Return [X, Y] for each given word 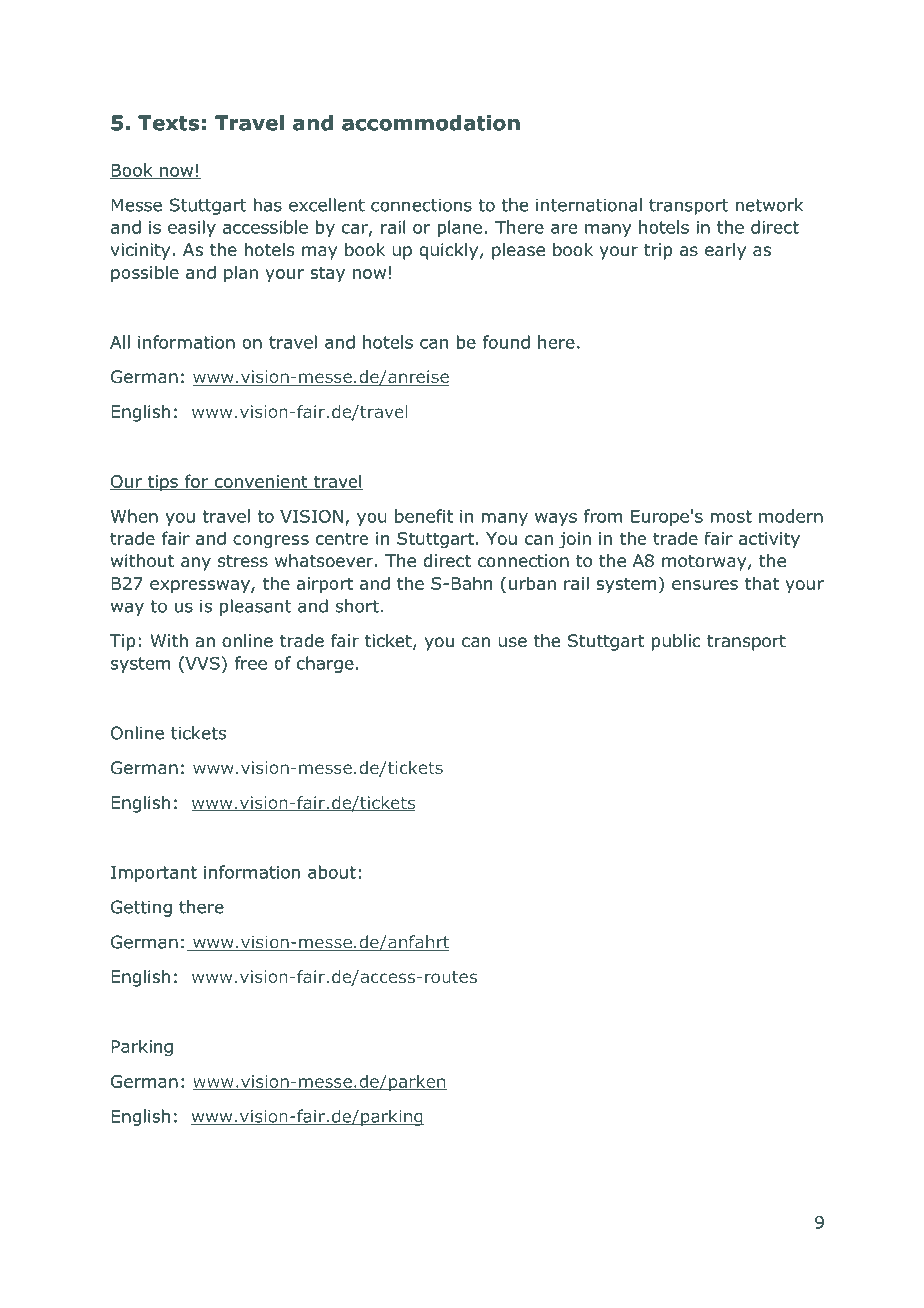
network [769, 205]
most [731, 516]
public [676, 642]
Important [154, 874]
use [512, 642]
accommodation [431, 123]
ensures [705, 585]
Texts [168, 123]
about [332, 872]
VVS [201, 663]
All [120, 342]
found [506, 342]
